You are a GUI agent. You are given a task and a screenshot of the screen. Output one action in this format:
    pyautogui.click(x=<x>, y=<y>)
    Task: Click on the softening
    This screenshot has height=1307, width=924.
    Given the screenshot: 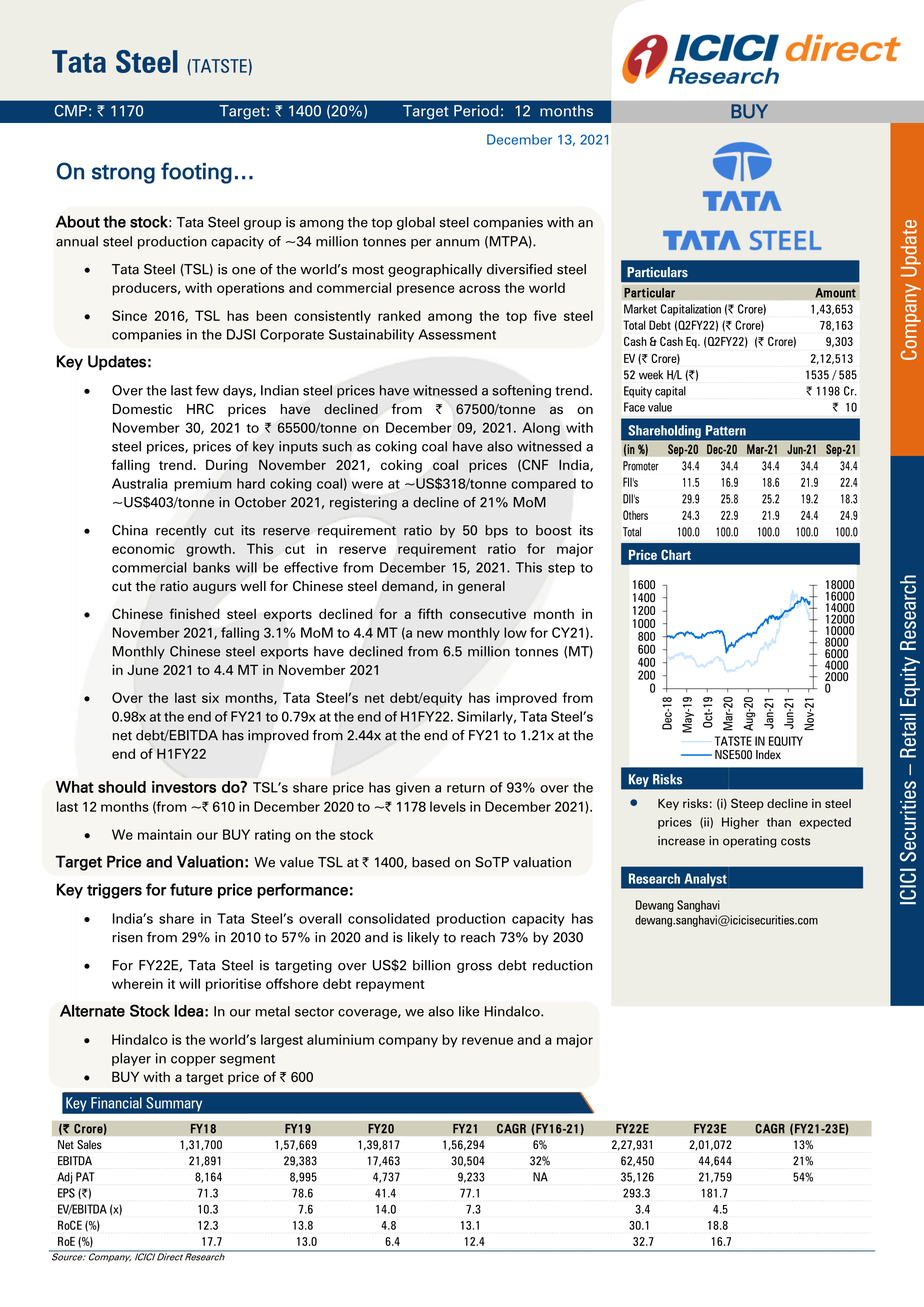 What is the action you would take?
    pyautogui.click(x=521, y=391)
